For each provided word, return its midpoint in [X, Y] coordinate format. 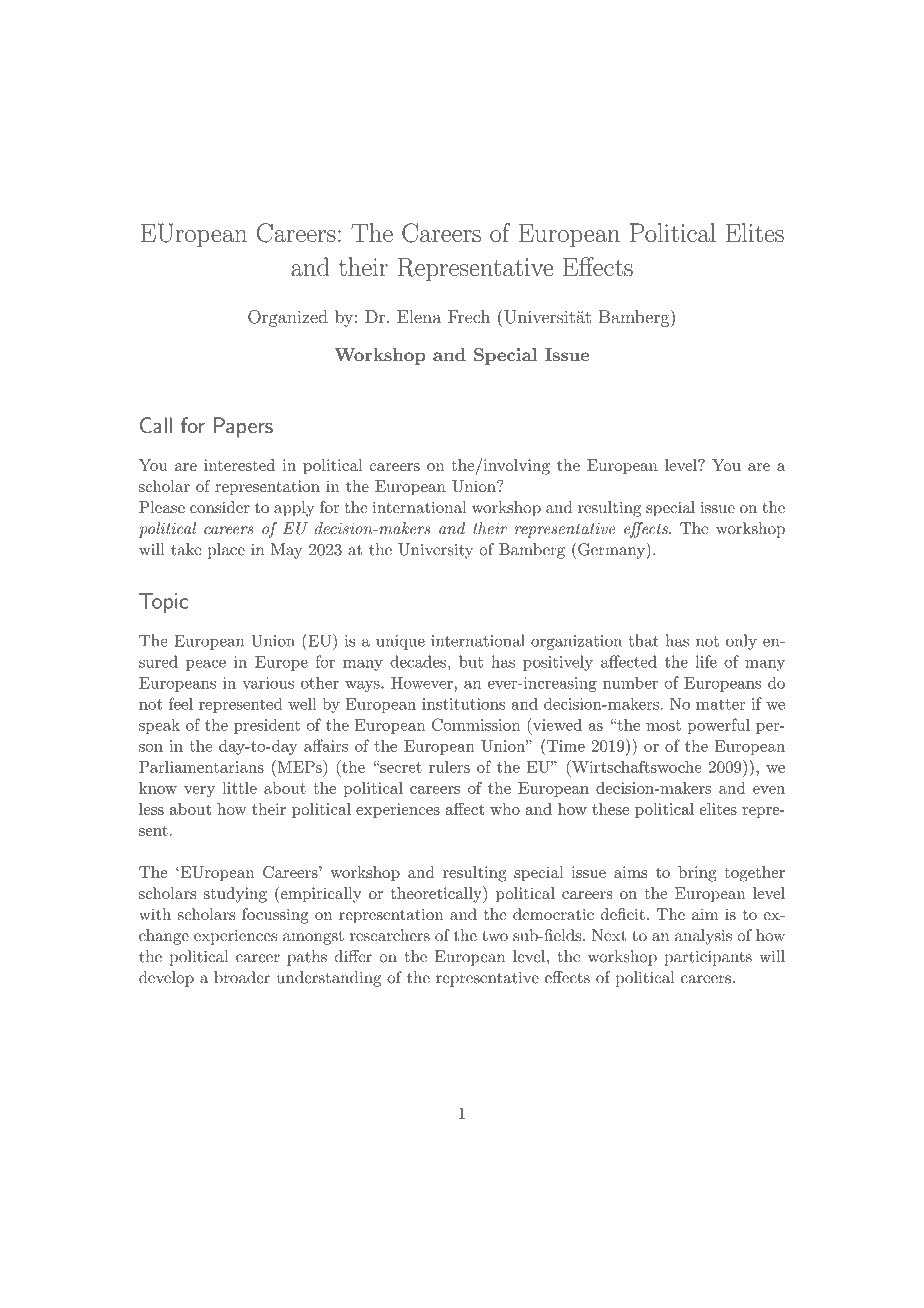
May [286, 551]
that [643, 640]
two [495, 936]
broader [242, 977]
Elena [419, 317]
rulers [449, 767]
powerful [719, 726]
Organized [288, 318]
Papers [243, 427]
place [226, 551]
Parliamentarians [201, 767]
